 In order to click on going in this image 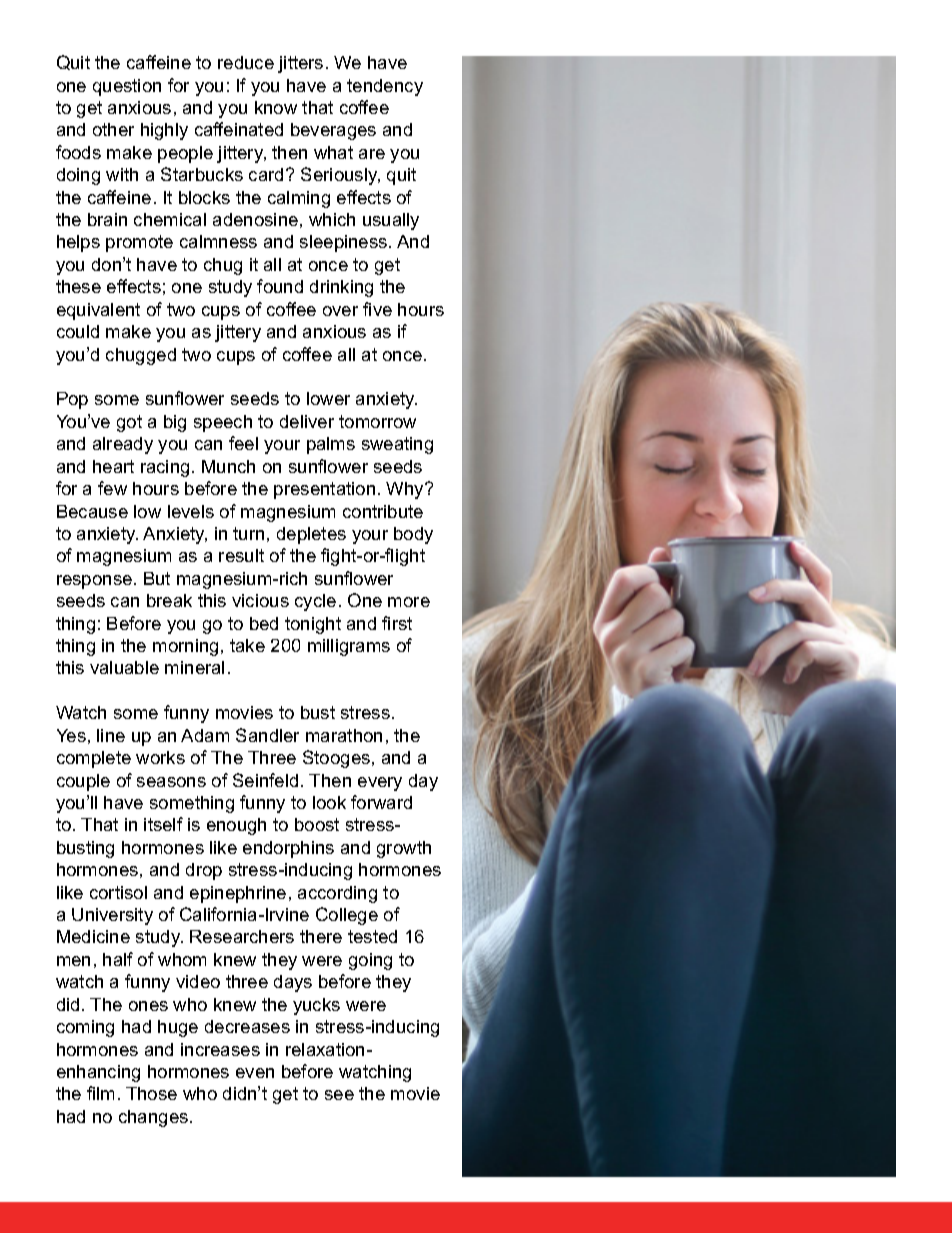, I will do `click(370, 961)`.
